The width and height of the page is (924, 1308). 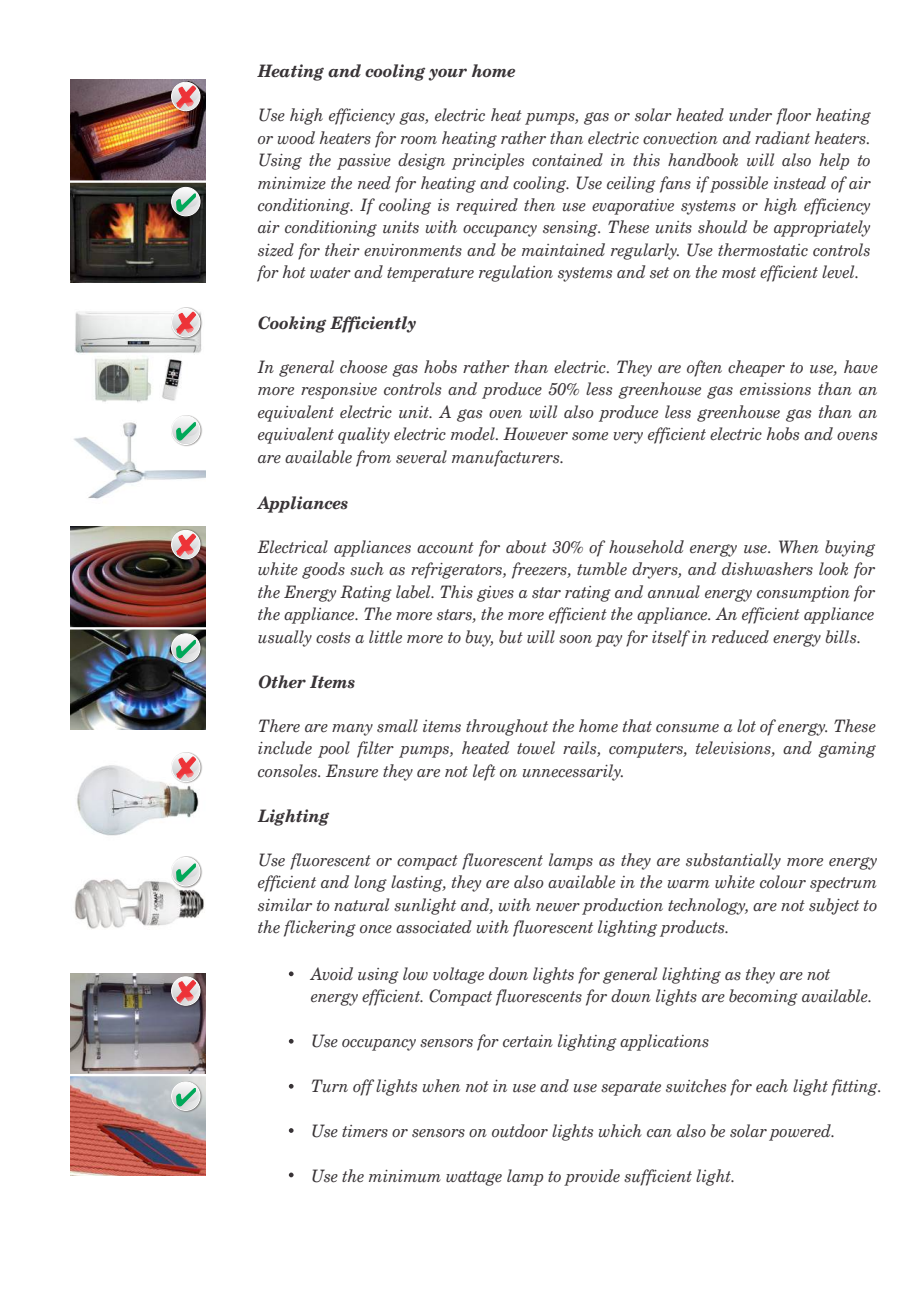 What do you see at coordinates (567, 160) in the page?
I see `contained` at bounding box center [567, 160].
